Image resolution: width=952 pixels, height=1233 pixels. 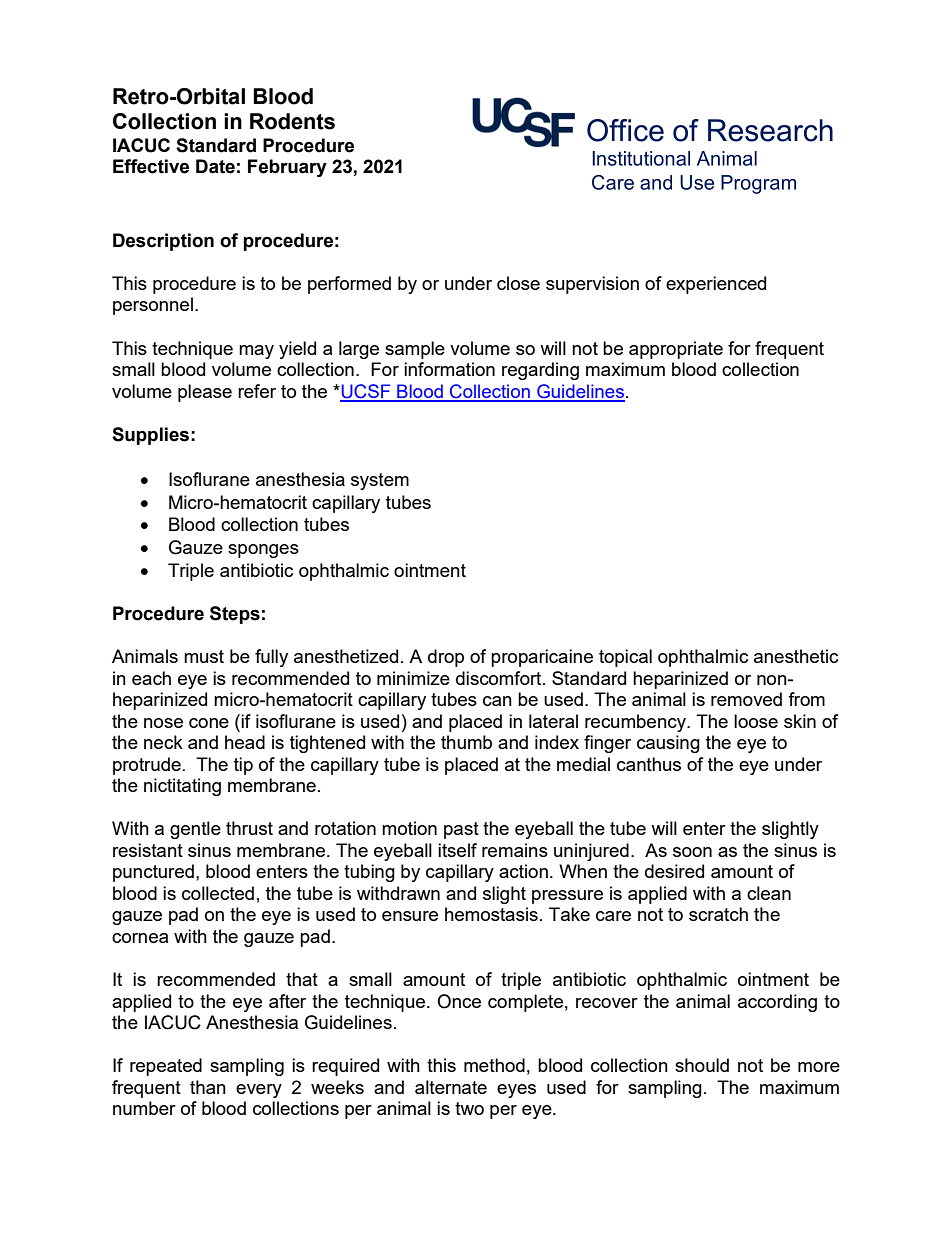 What do you see at coordinates (256, 352) in the page?
I see `may` at bounding box center [256, 352].
